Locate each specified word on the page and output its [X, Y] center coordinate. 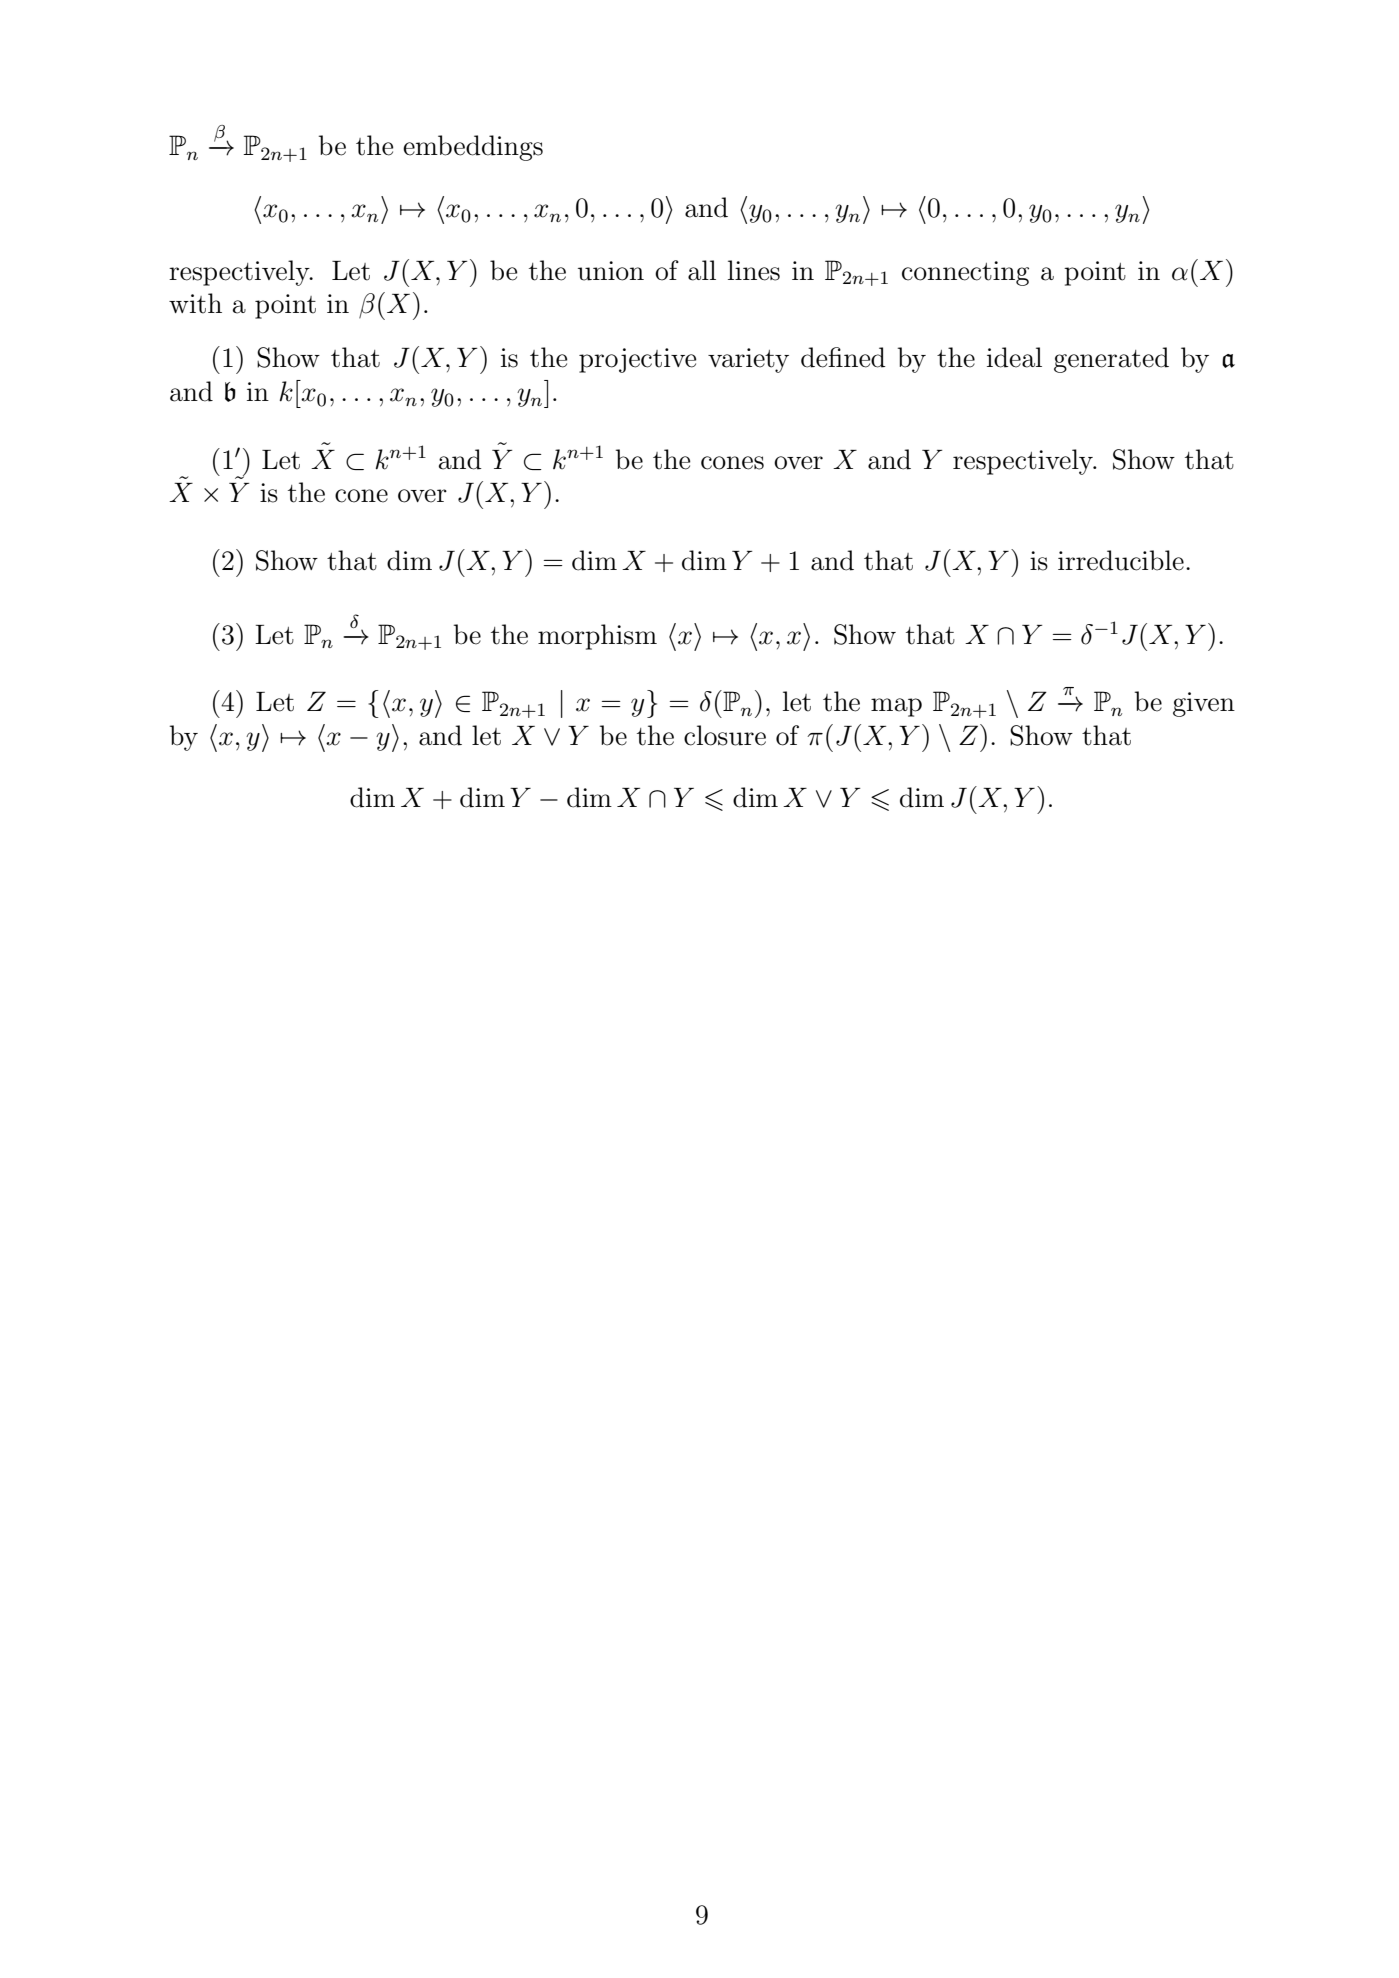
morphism [597, 637]
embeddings [473, 148]
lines [754, 270]
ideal [1014, 357]
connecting [965, 273]
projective [638, 360]
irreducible [1121, 560]
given [1204, 704]
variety [748, 360]
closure [725, 735]
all [702, 270]
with [195, 303]
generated [1111, 360]
